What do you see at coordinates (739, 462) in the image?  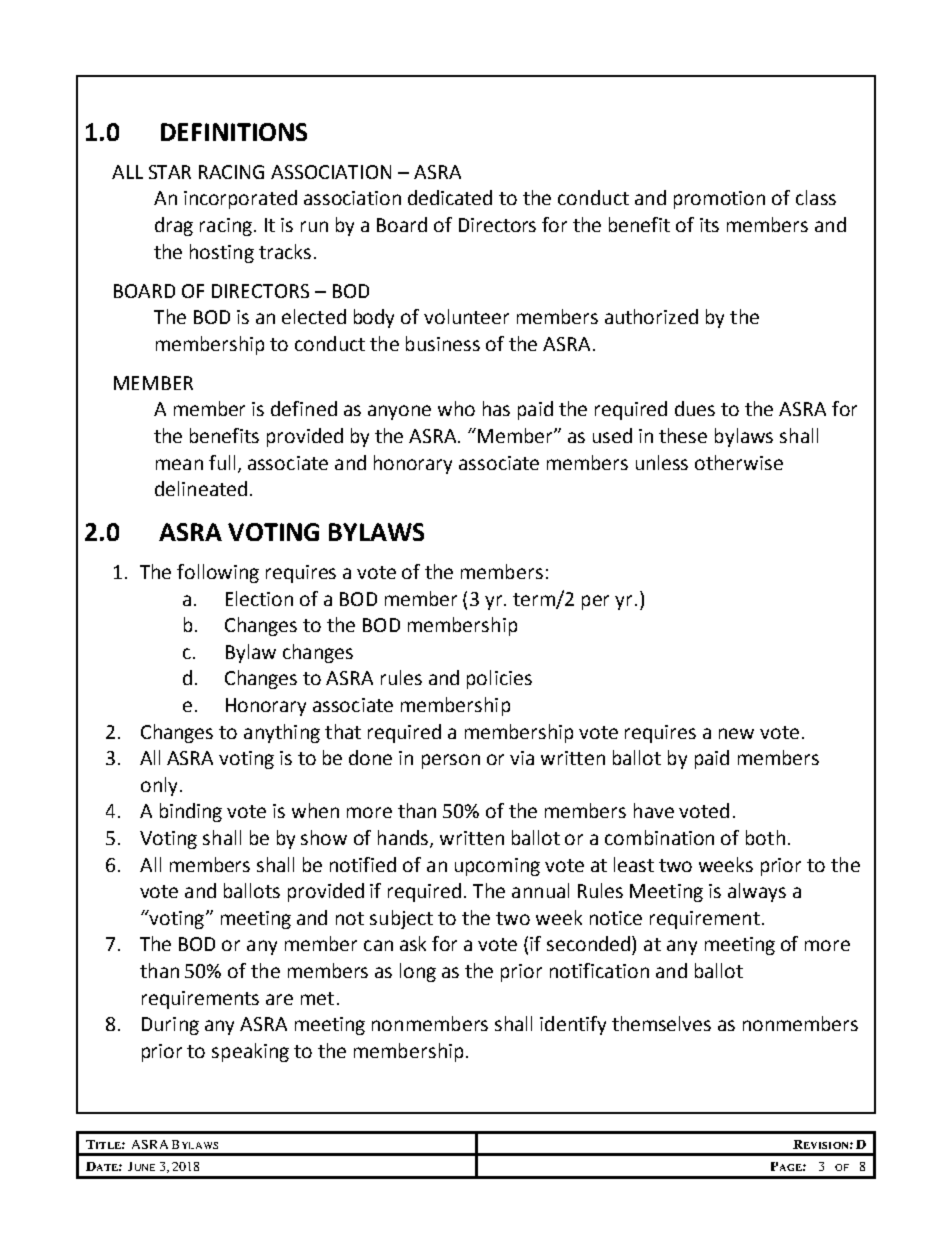 I see `otherwise` at bounding box center [739, 462].
